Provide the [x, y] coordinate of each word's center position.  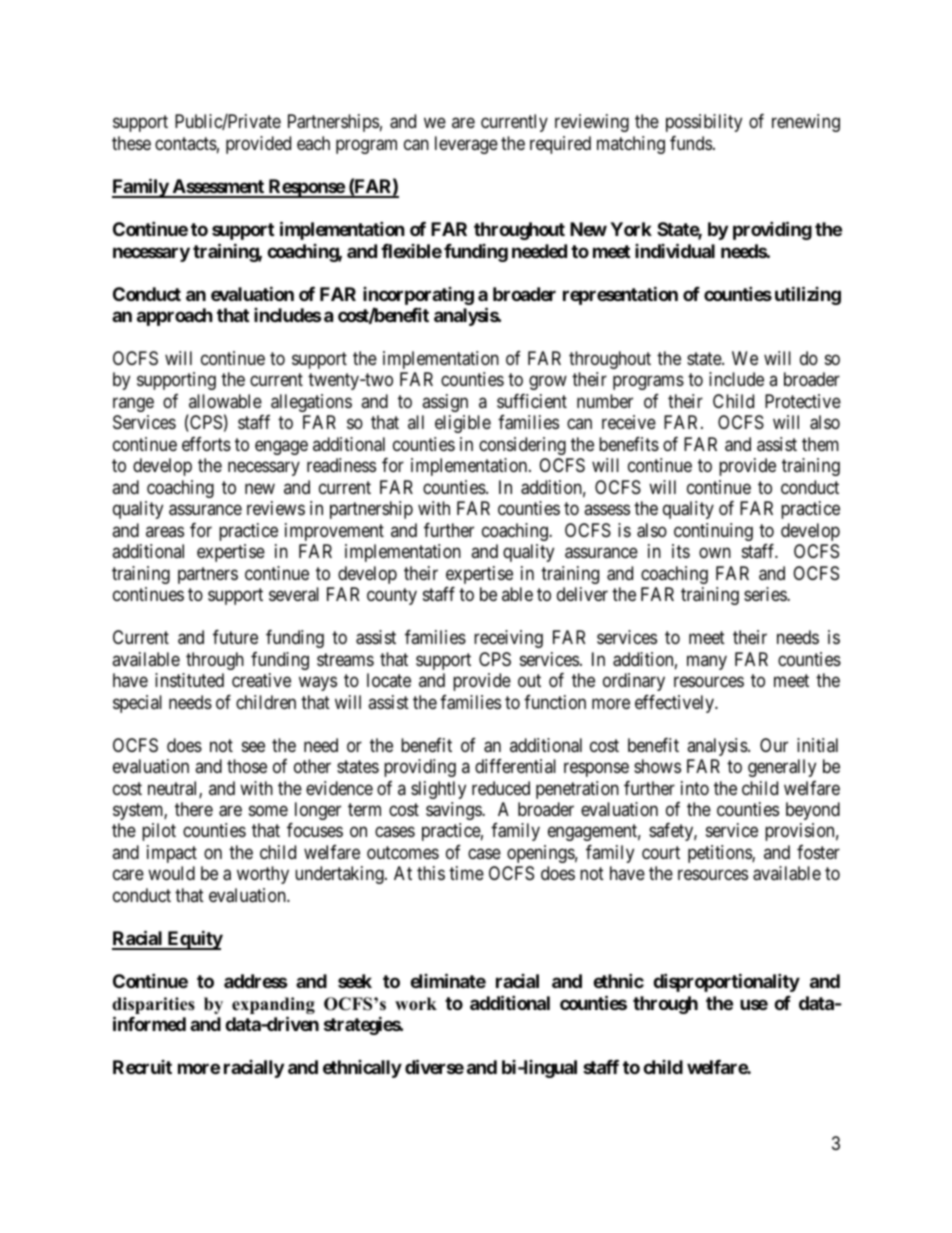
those [247, 766]
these [131, 143]
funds [691, 143]
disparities [153, 1007]
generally [782, 768]
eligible [463, 424]
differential [515, 766]
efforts [206, 444]
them [820, 444]
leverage [466, 145]
